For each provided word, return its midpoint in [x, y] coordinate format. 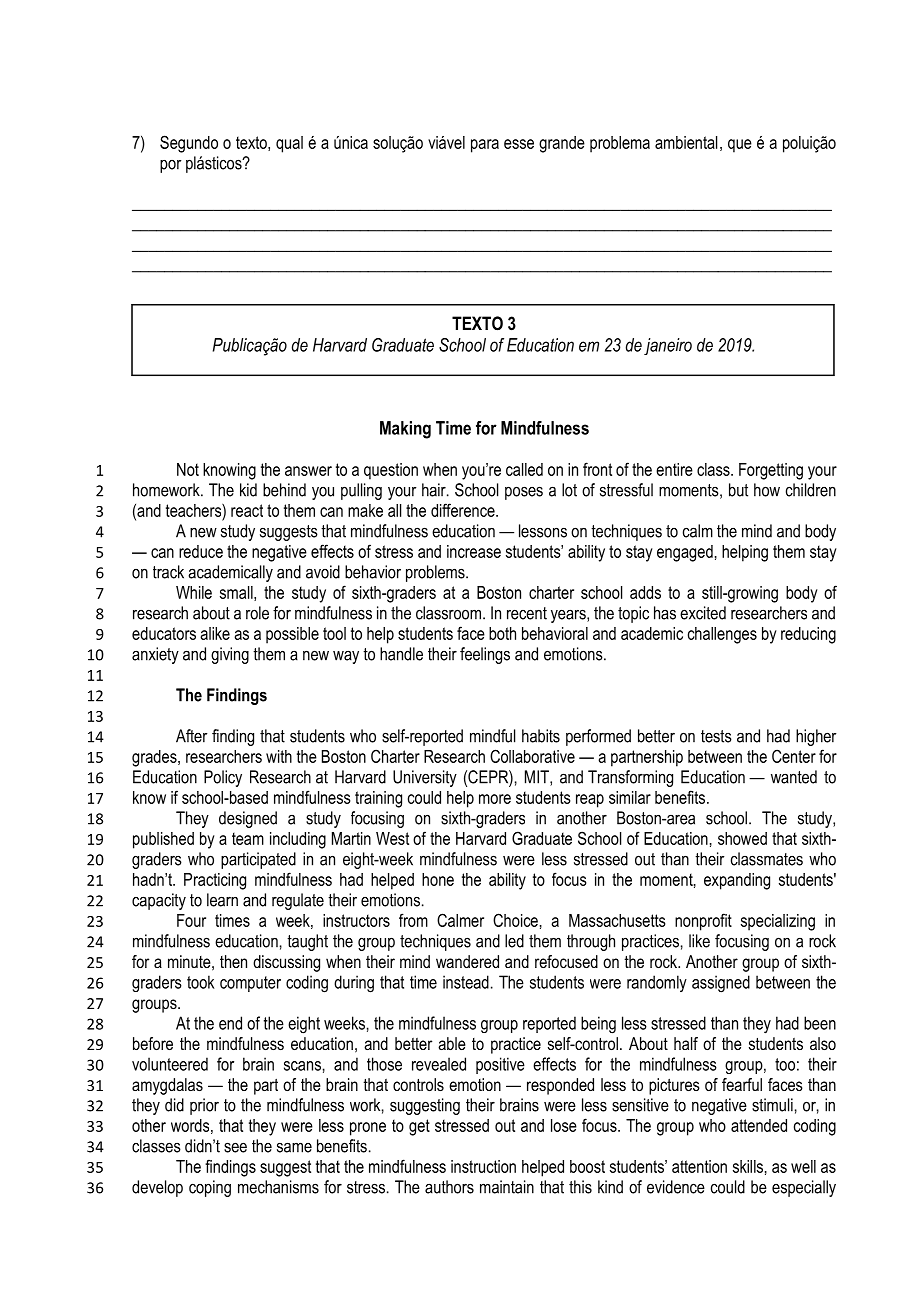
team [248, 838]
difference [464, 510]
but [738, 490]
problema [620, 144]
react [247, 510]
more [495, 799]
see [235, 1147]
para [485, 146]
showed [742, 838]
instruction [483, 1166]
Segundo [189, 144]
